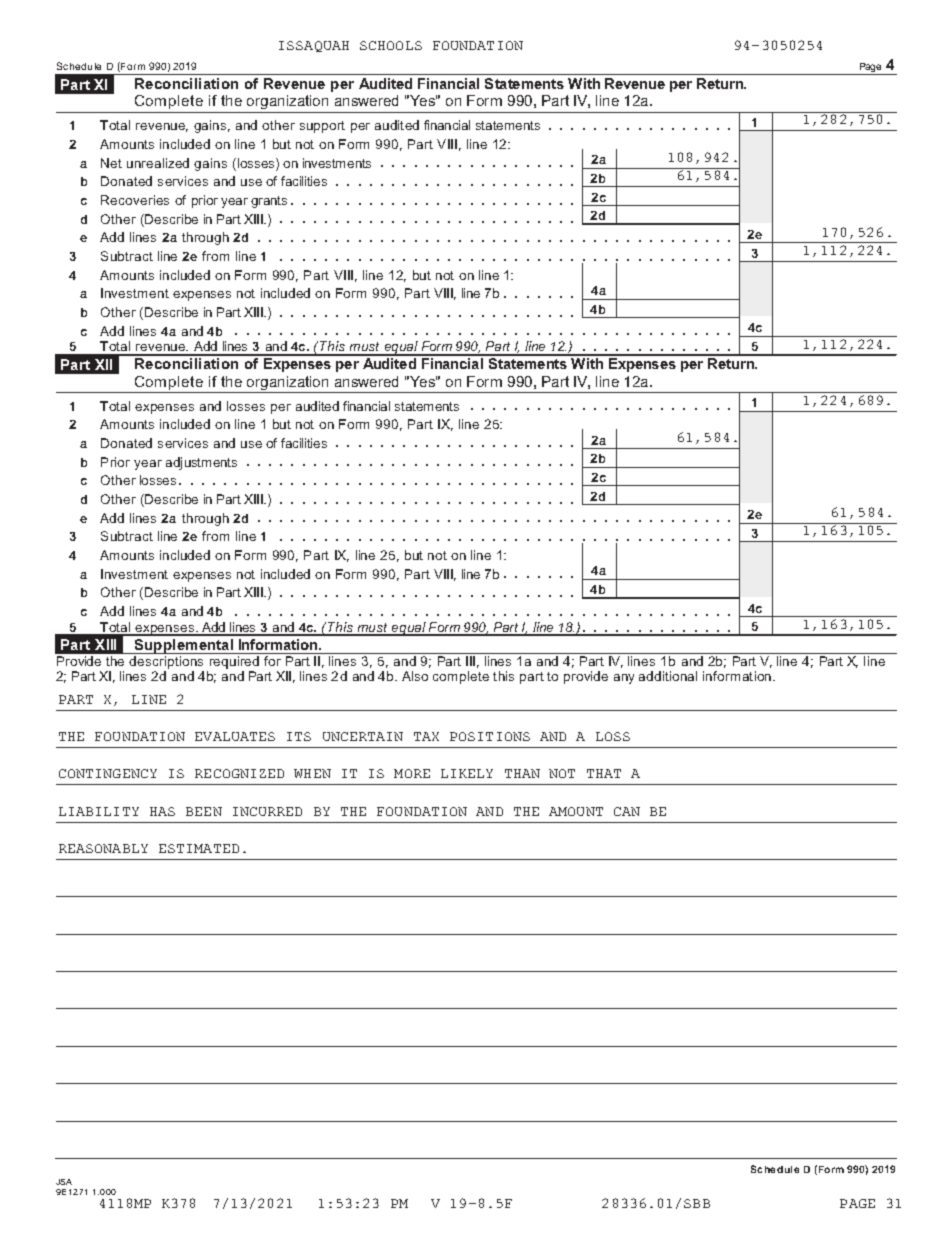 This page has height=1233, width=952. What do you see at coordinates (668, 676) in the page?
I see `additional` at bounding box center [668, 676].
